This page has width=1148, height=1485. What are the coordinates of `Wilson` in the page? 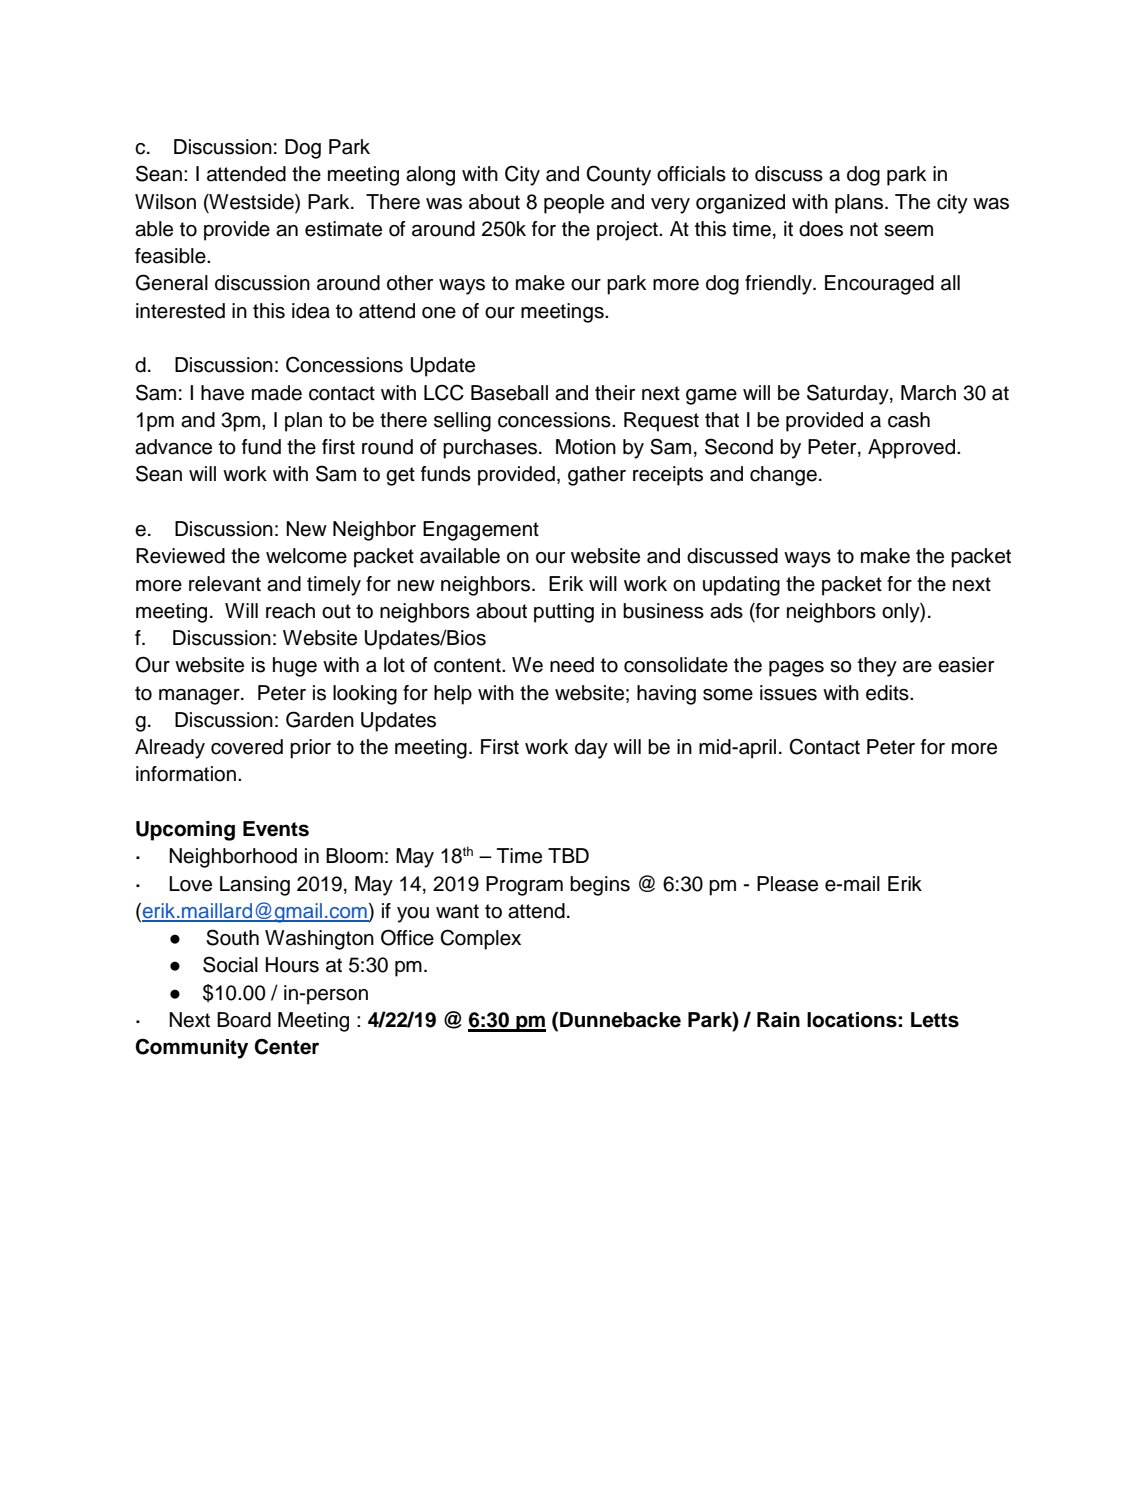 It's located at (165, 202).
